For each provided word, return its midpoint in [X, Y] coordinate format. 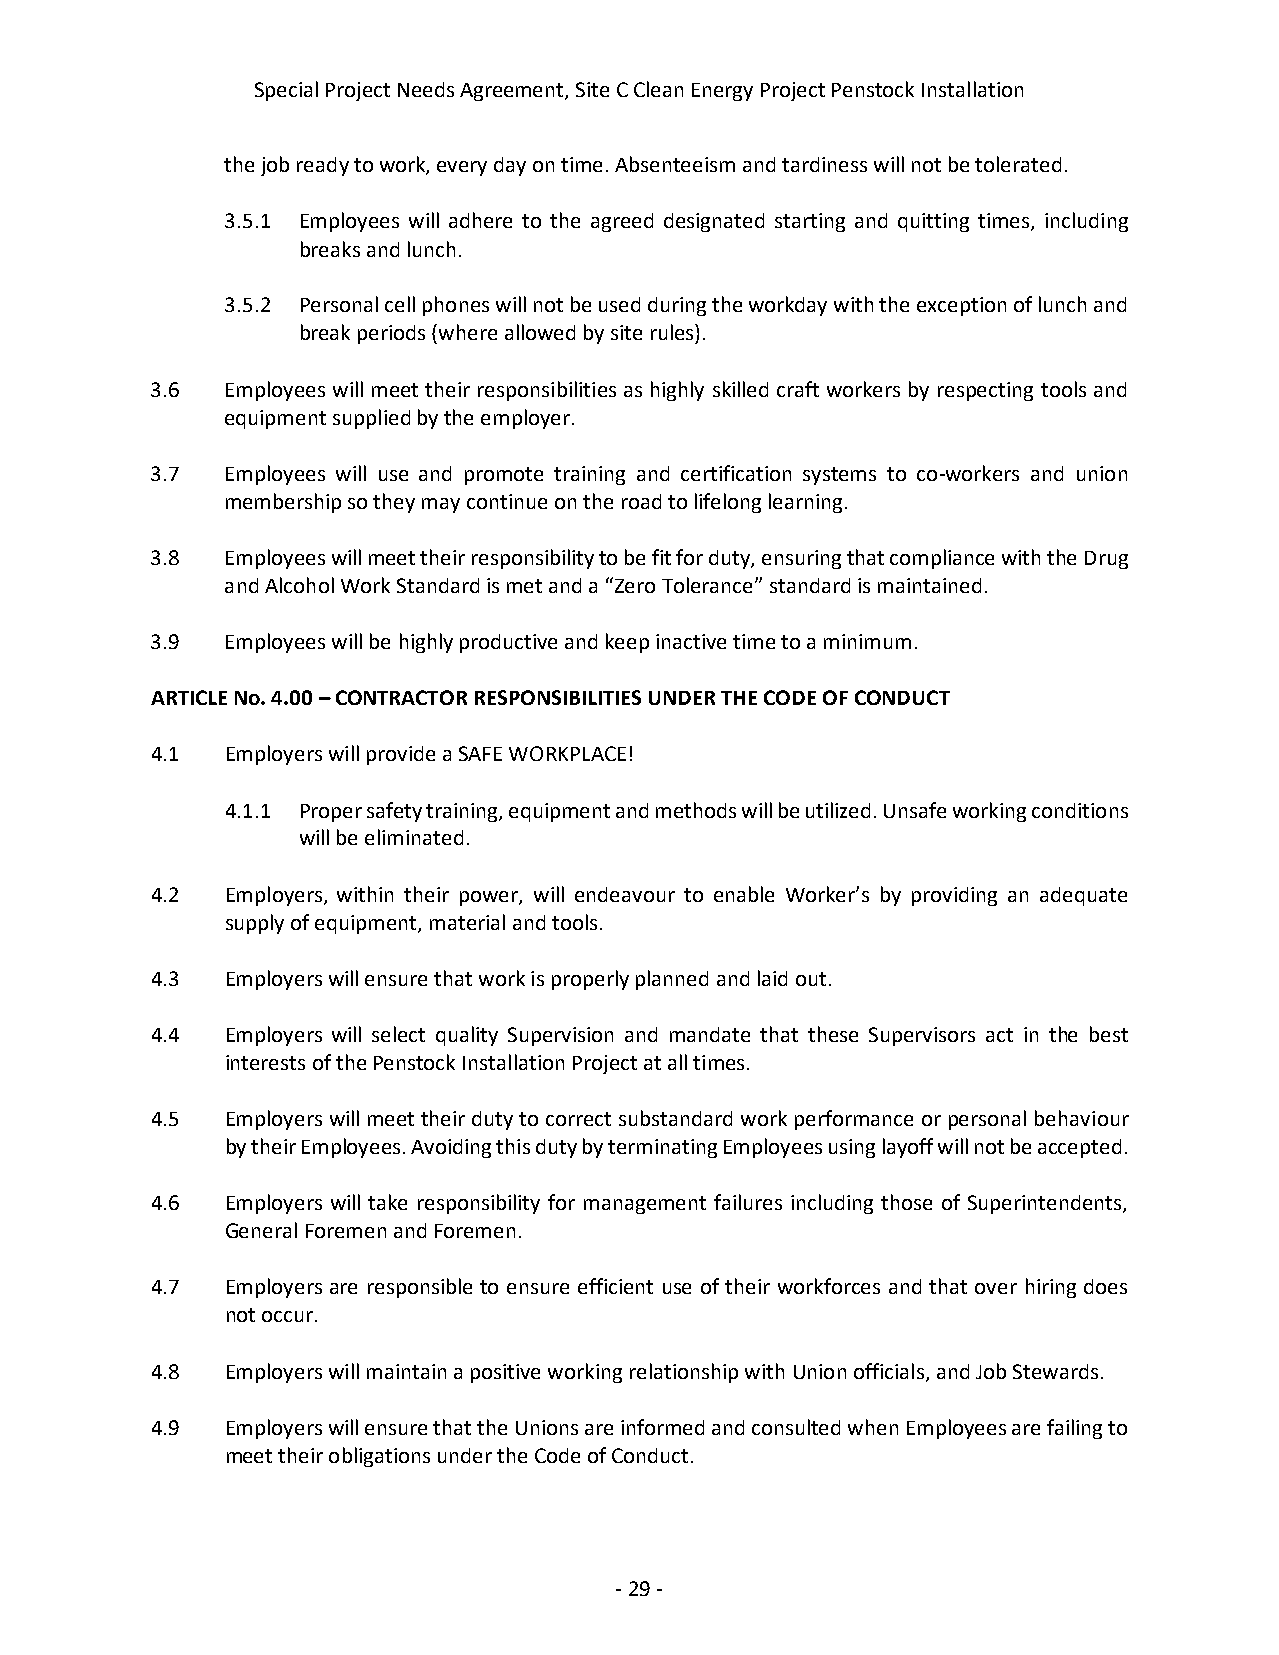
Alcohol [299, 585]
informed [662, 1427]
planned [672, 980]
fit [661, 557]
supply [255, 924]
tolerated [1018, 164]
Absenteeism [675, 164]
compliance [942, 559]
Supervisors [922, 1036]
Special [286, 91]
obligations [379, 1457]
